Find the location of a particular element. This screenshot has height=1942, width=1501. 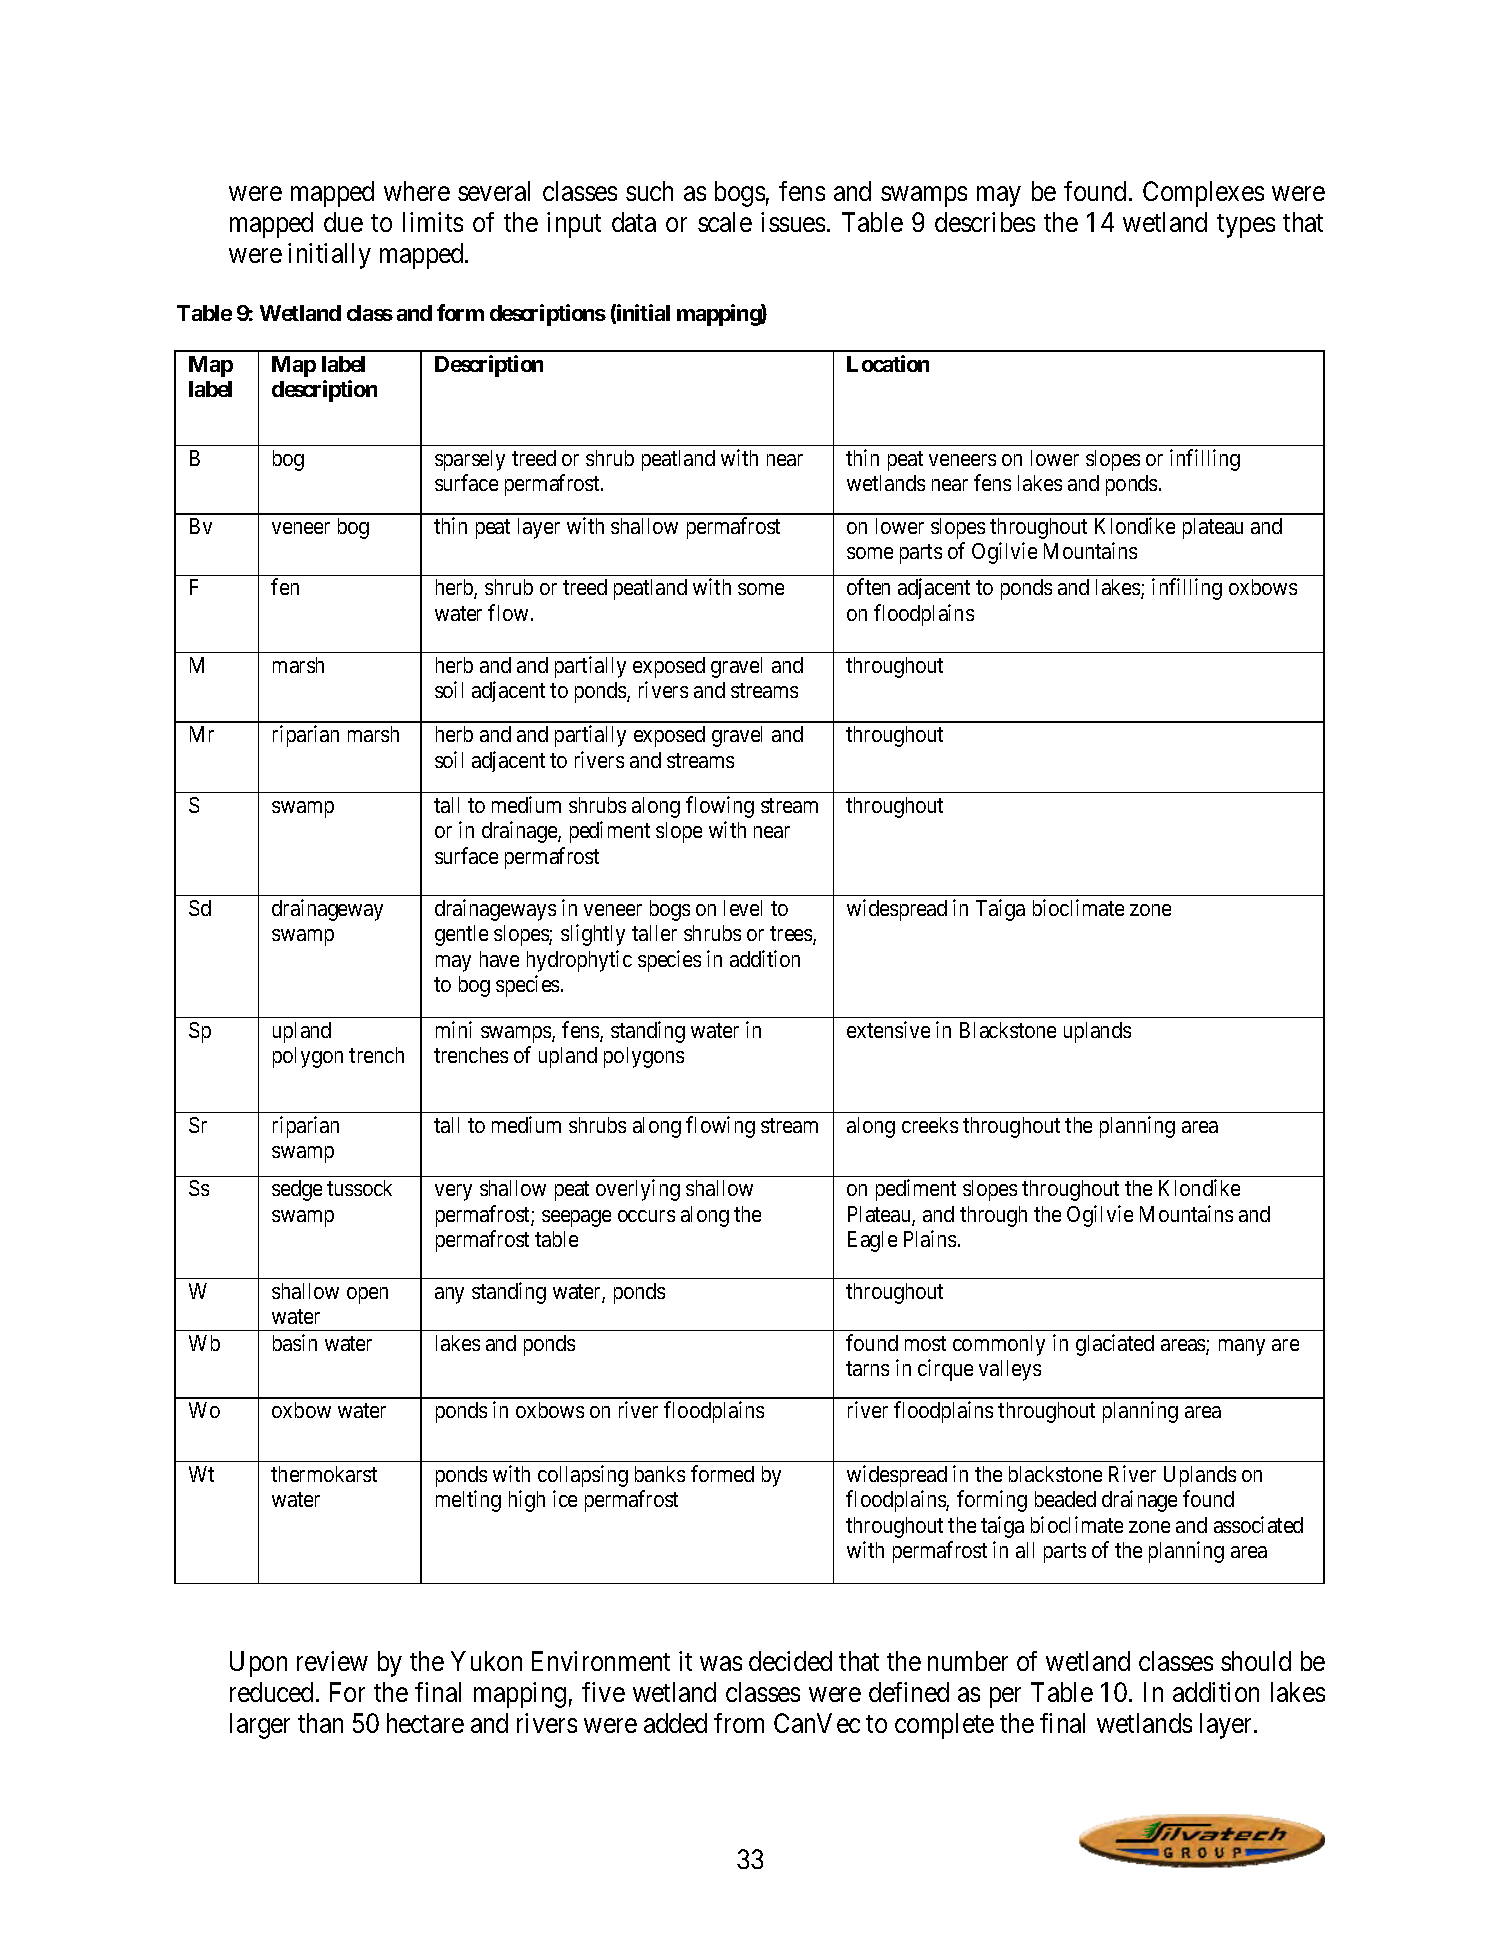

scale is located at coordinates (725, 222).
